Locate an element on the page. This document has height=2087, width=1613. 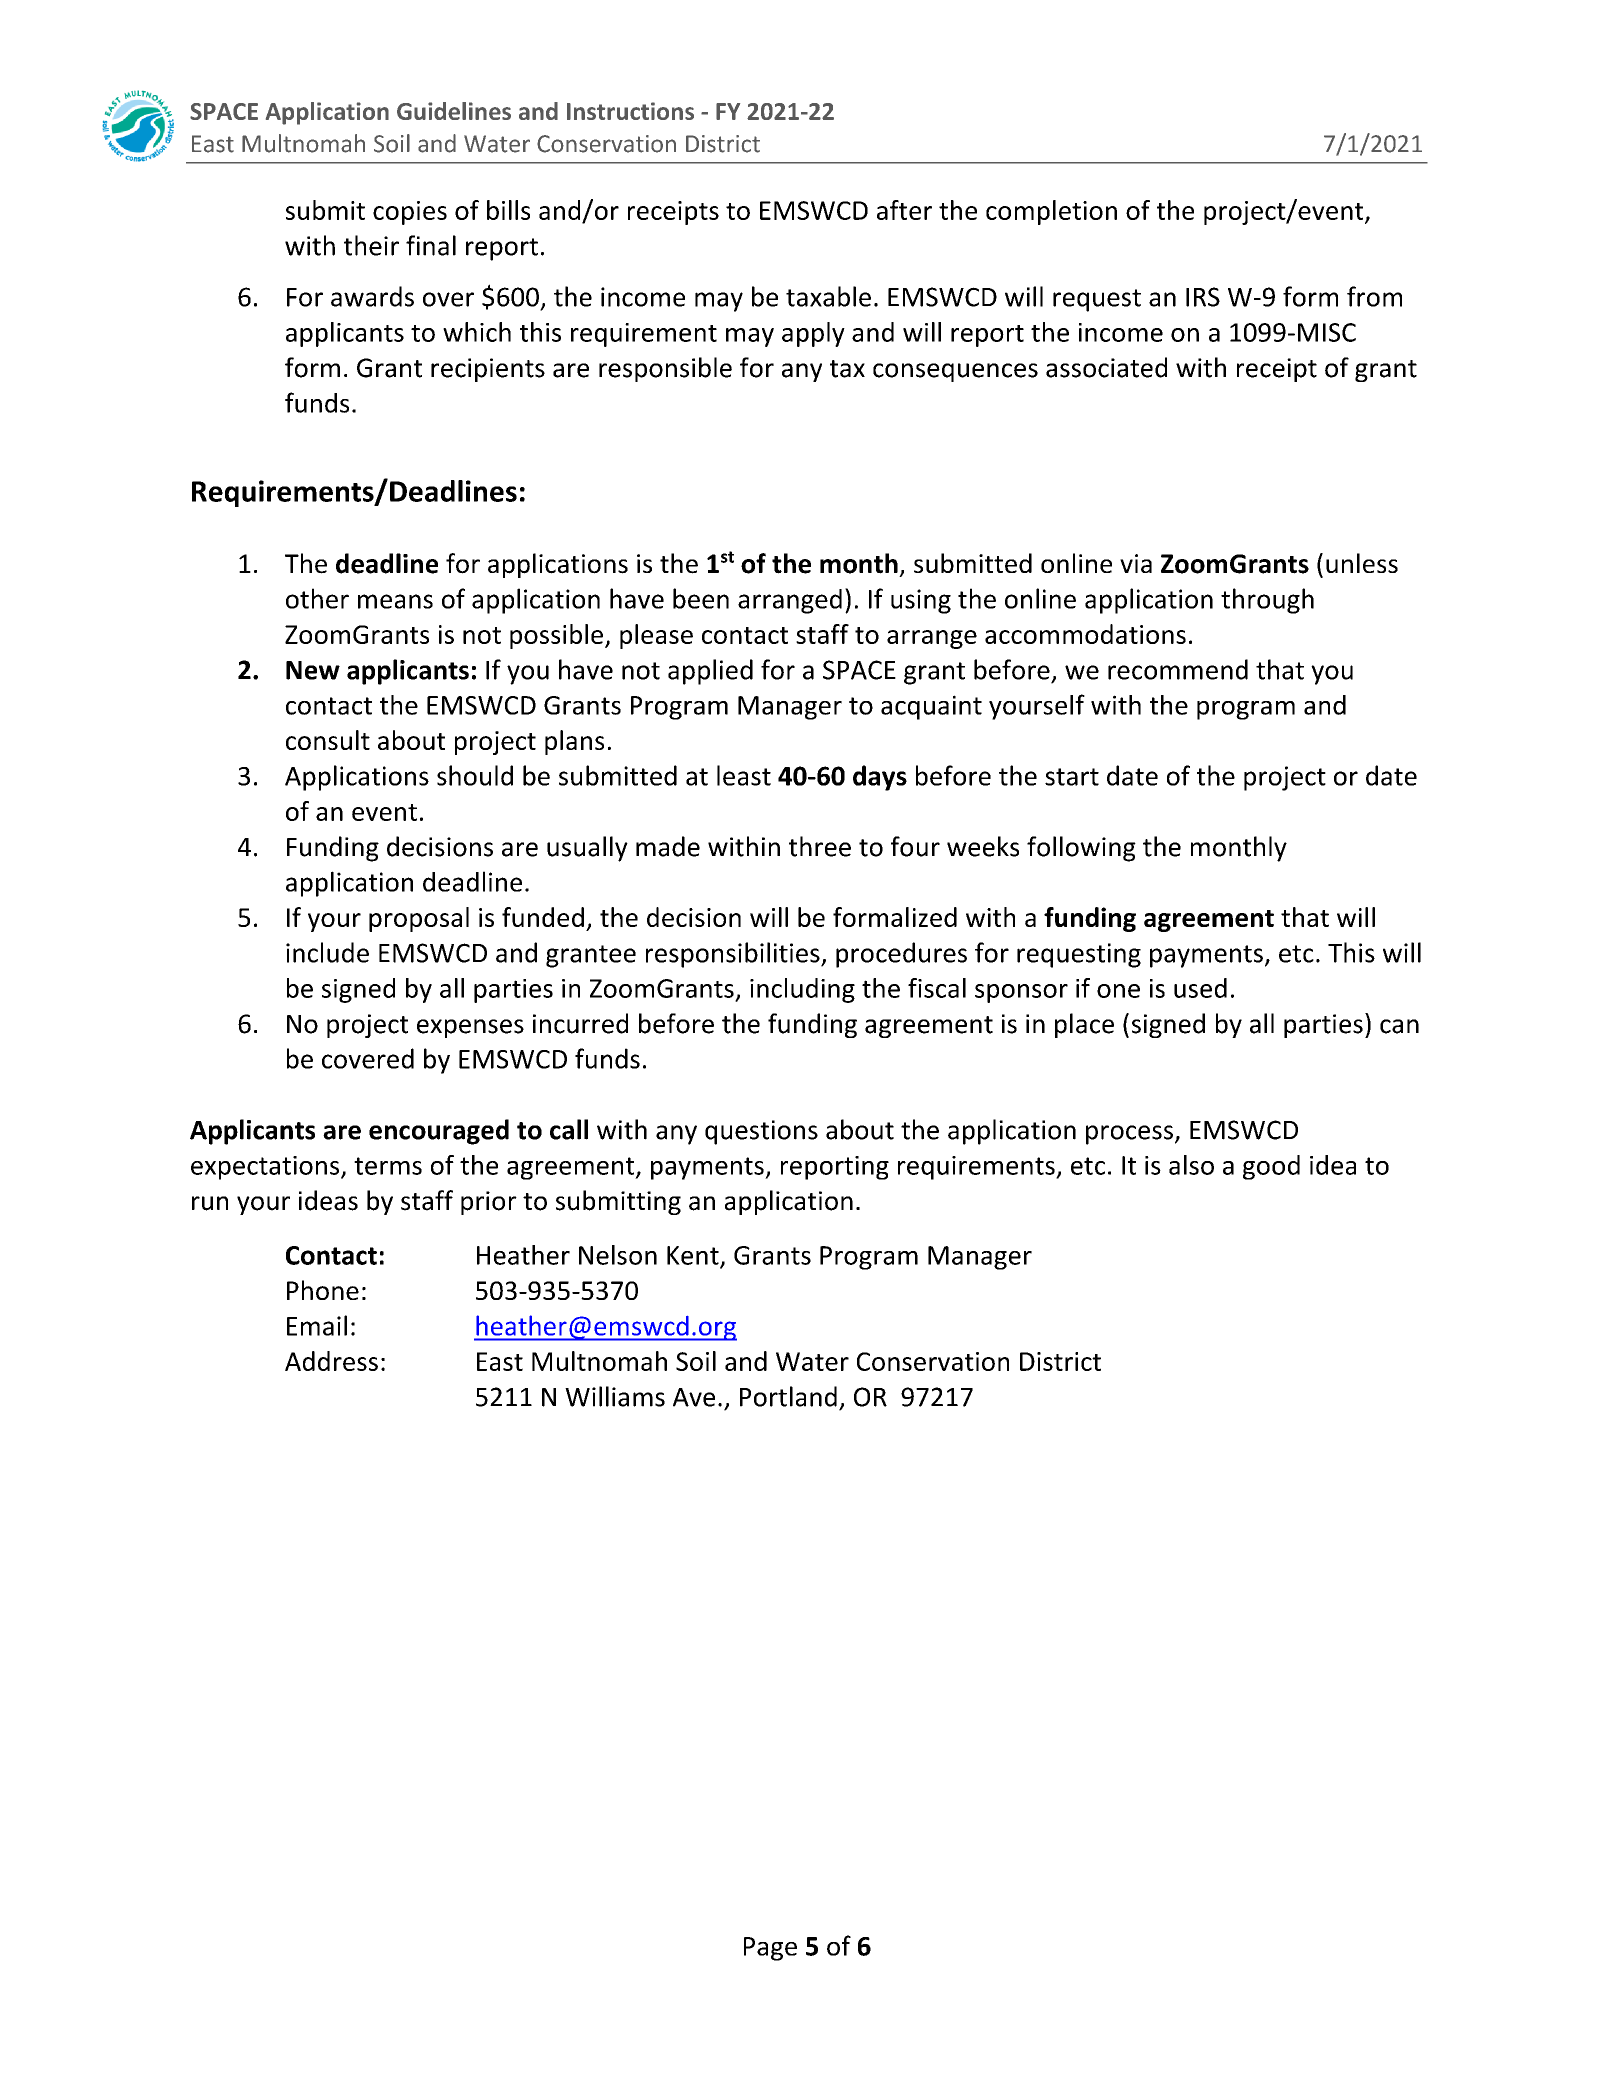
after is located at coordinates (904, 210).
